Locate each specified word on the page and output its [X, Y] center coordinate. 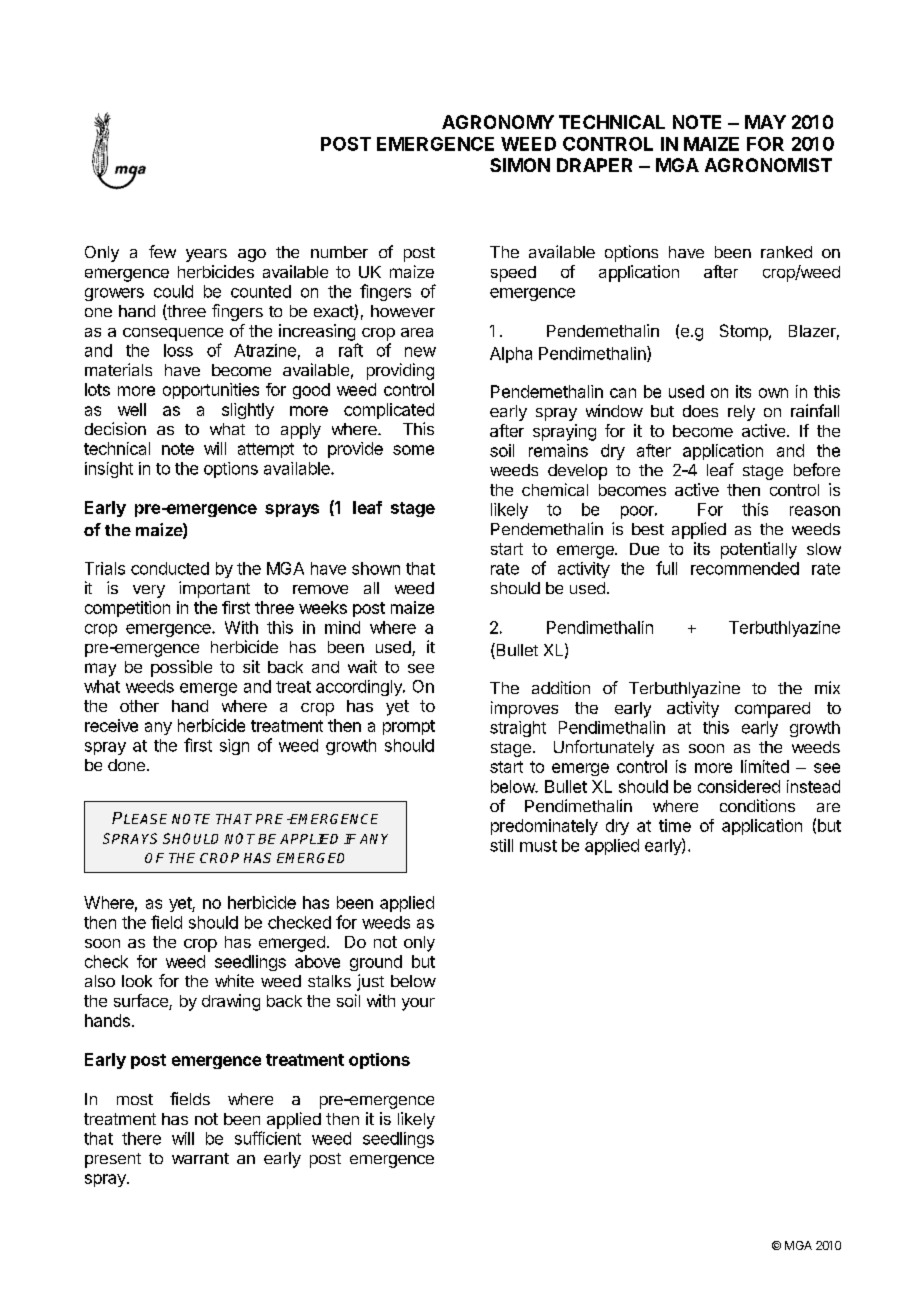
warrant [200, 1158]
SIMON [520, 165]
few [162, 251]
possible [181, 668]
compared [772, 710]
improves [524, 709]
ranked [786, 252]
